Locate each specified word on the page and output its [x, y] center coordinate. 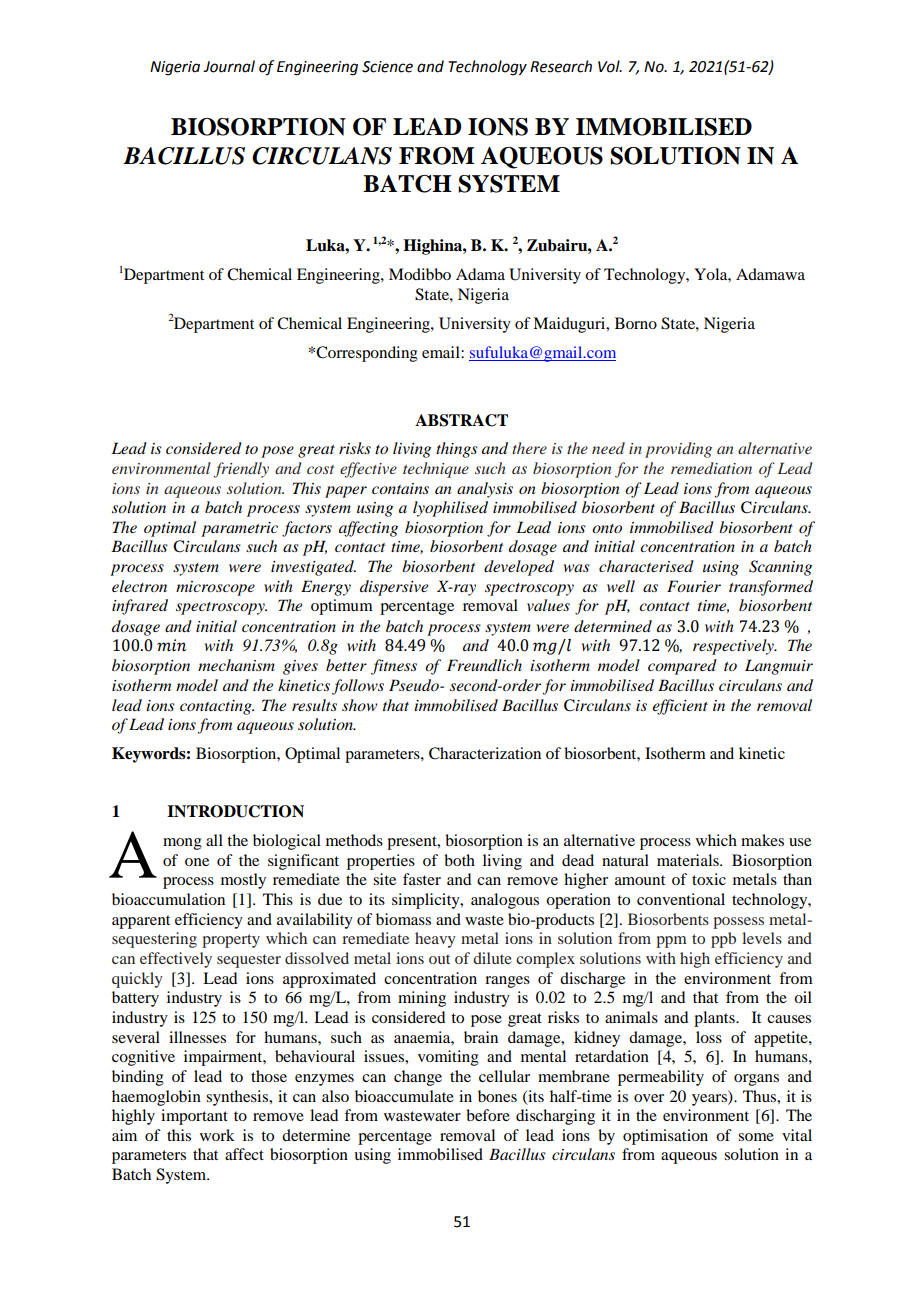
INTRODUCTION [235, 811]
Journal [229, 66]
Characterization [485, 753]
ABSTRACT [461, 420]
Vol [610, 66]
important [194, 1117]
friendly [241, 470]
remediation [711, 468]
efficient [680, 707]
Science [387, 67]
